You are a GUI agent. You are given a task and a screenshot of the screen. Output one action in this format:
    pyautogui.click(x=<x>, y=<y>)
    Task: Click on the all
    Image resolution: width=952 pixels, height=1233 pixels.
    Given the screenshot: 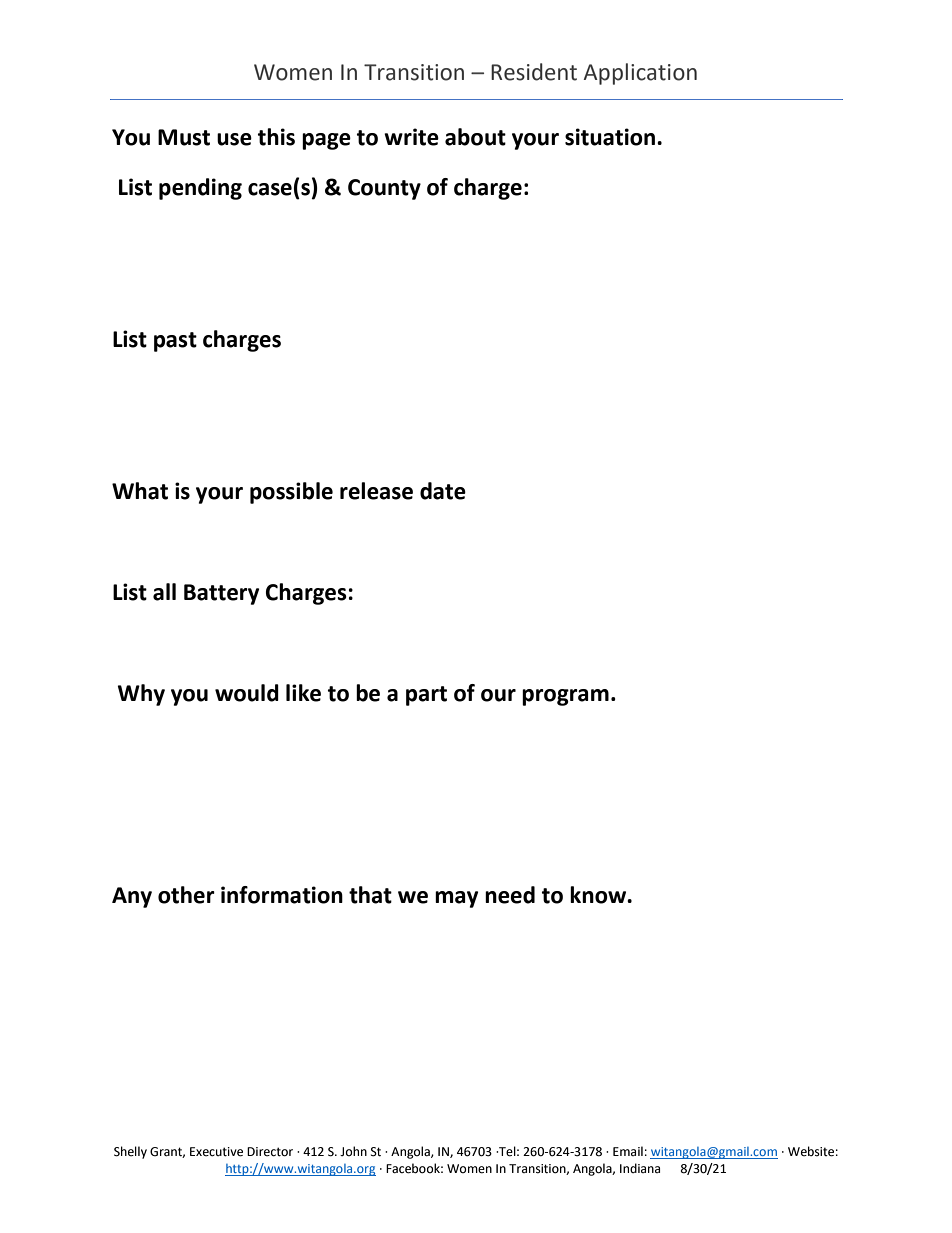 What is the action you would take?
    pyautogui.click(x=164, y=592)
